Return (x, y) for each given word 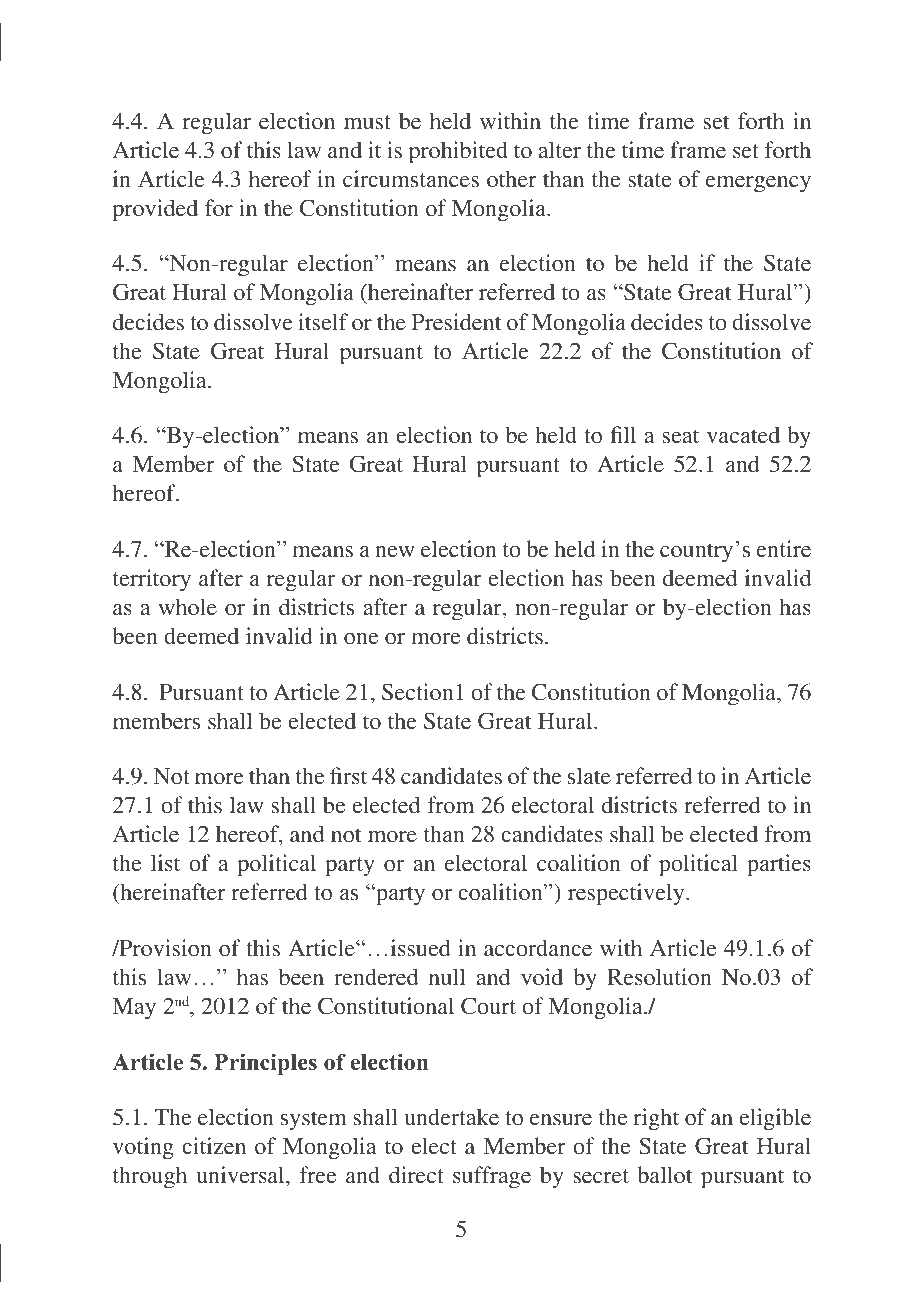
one (361, 638)
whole (188, 606)
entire (784, 548)
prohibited (458, 152)
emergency (758, 184)
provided (155, 210)
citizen (214, 1145)
